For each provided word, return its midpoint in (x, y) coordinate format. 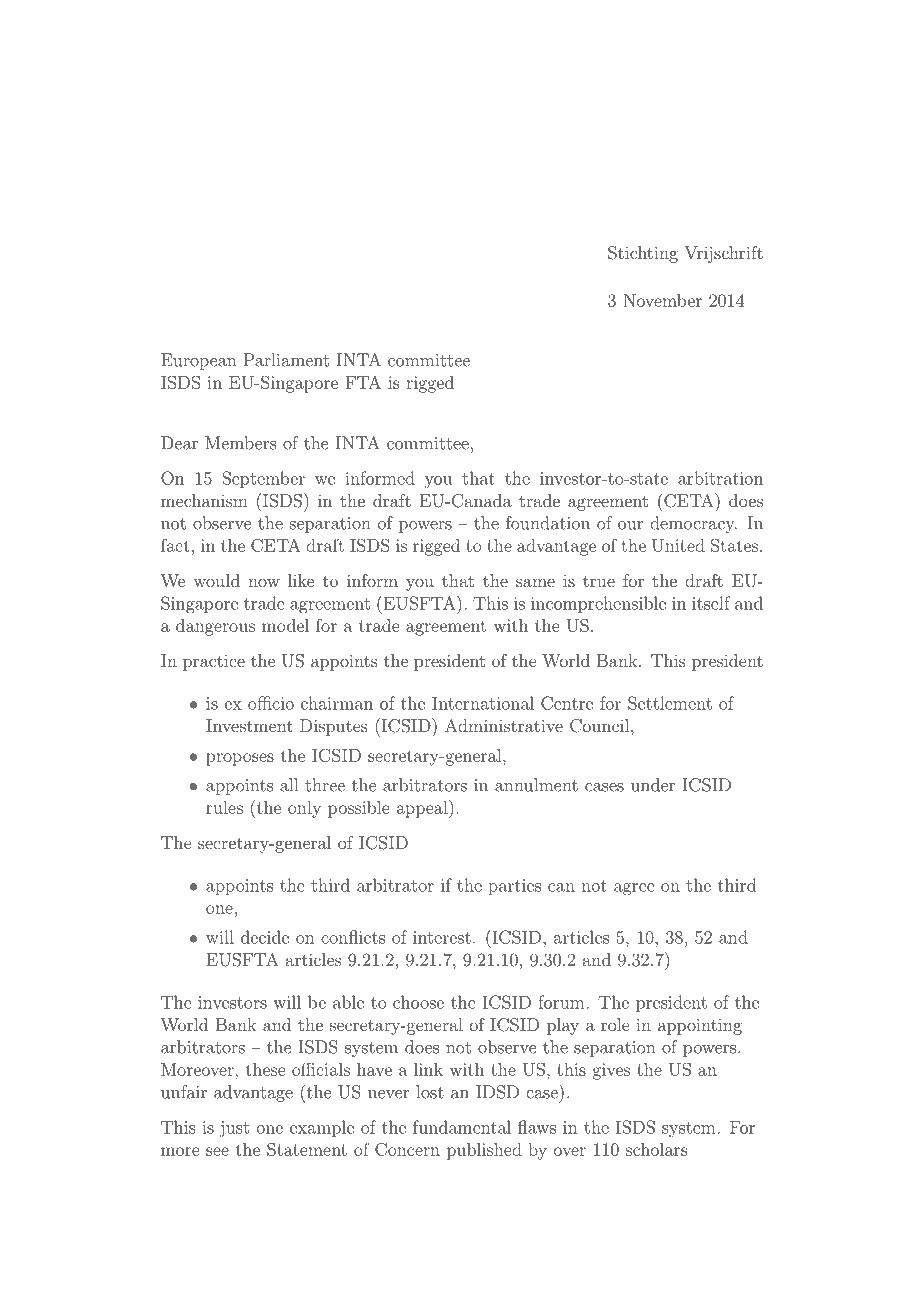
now (264, 582)
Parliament (286, 360)
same (535, 582)
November (662, 300)
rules (224, 807)
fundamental (462, 1127)
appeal (423, 809)
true (599, 581)
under (653, 785)
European (198, 361)
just (234, 1129)
